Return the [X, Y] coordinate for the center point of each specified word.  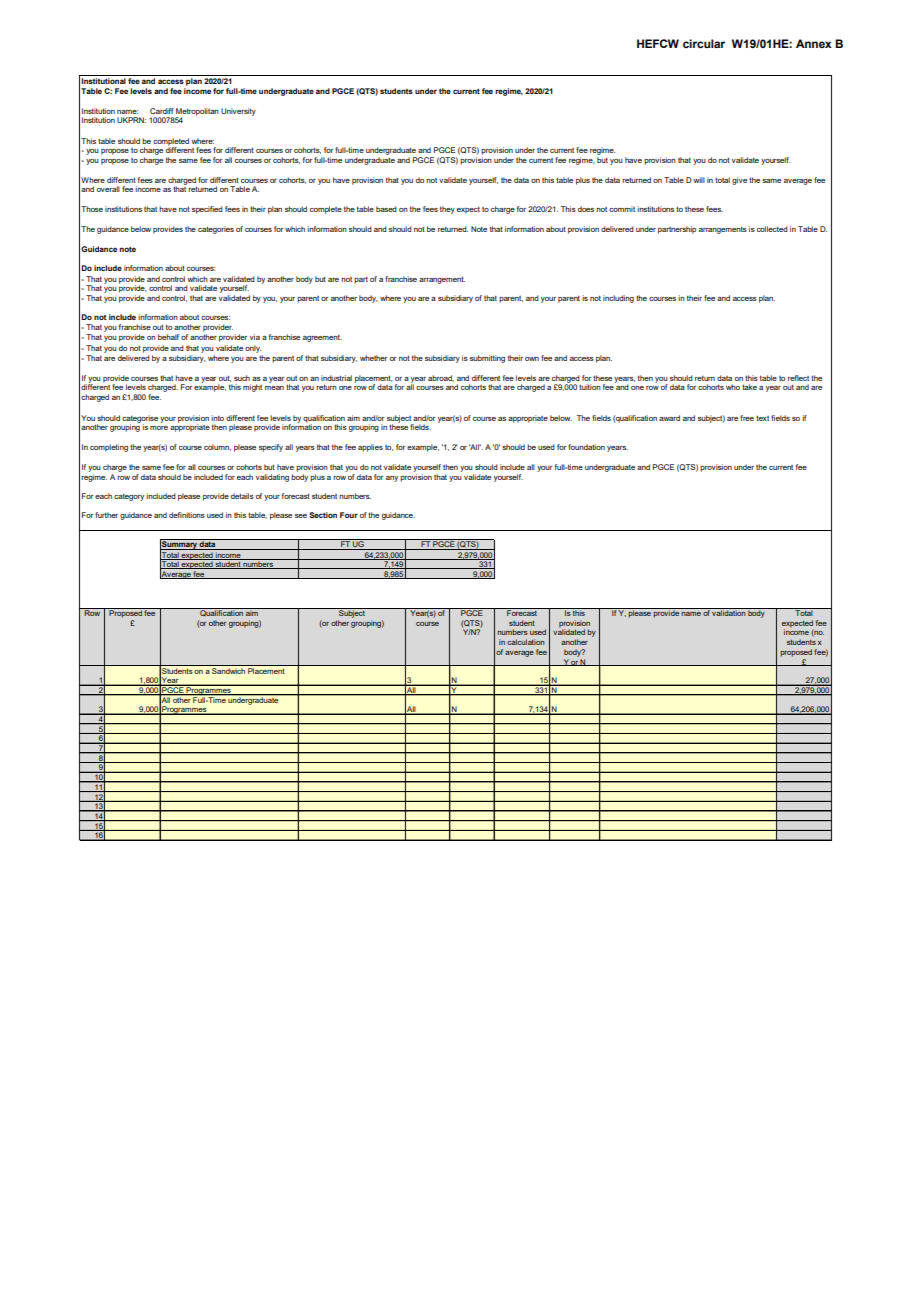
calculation [526, 642]
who [733, 387]
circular [704, 43]
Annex [814, 43]
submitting [487, 359]
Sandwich [228, 669]
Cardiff [162, 111]
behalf [168, 337]
